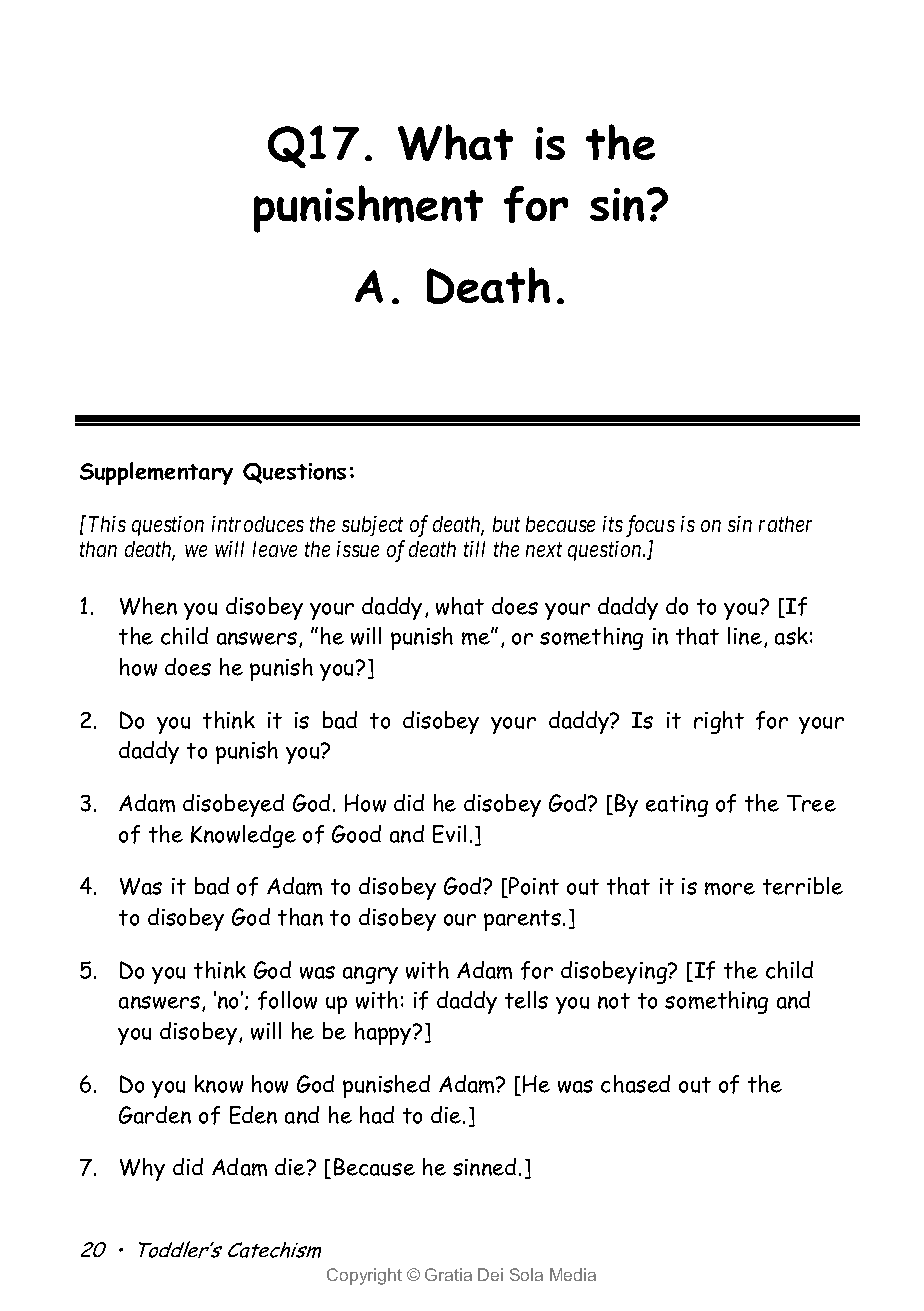 This page has height=1311, width=924. Describe the element at coordinates (506, 524) in the page. I see `but` at that location.
